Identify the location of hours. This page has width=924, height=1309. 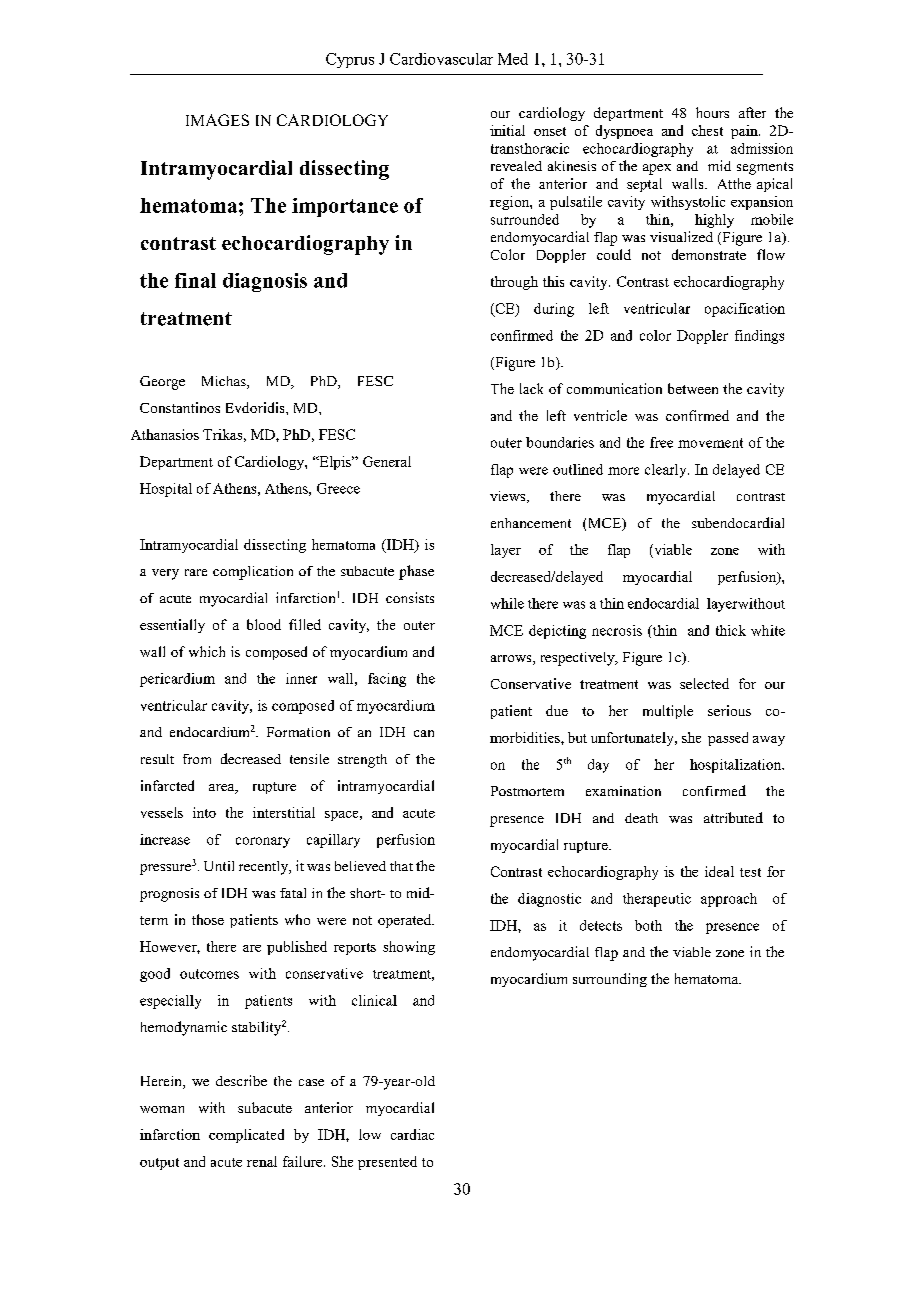
(712, 112).
